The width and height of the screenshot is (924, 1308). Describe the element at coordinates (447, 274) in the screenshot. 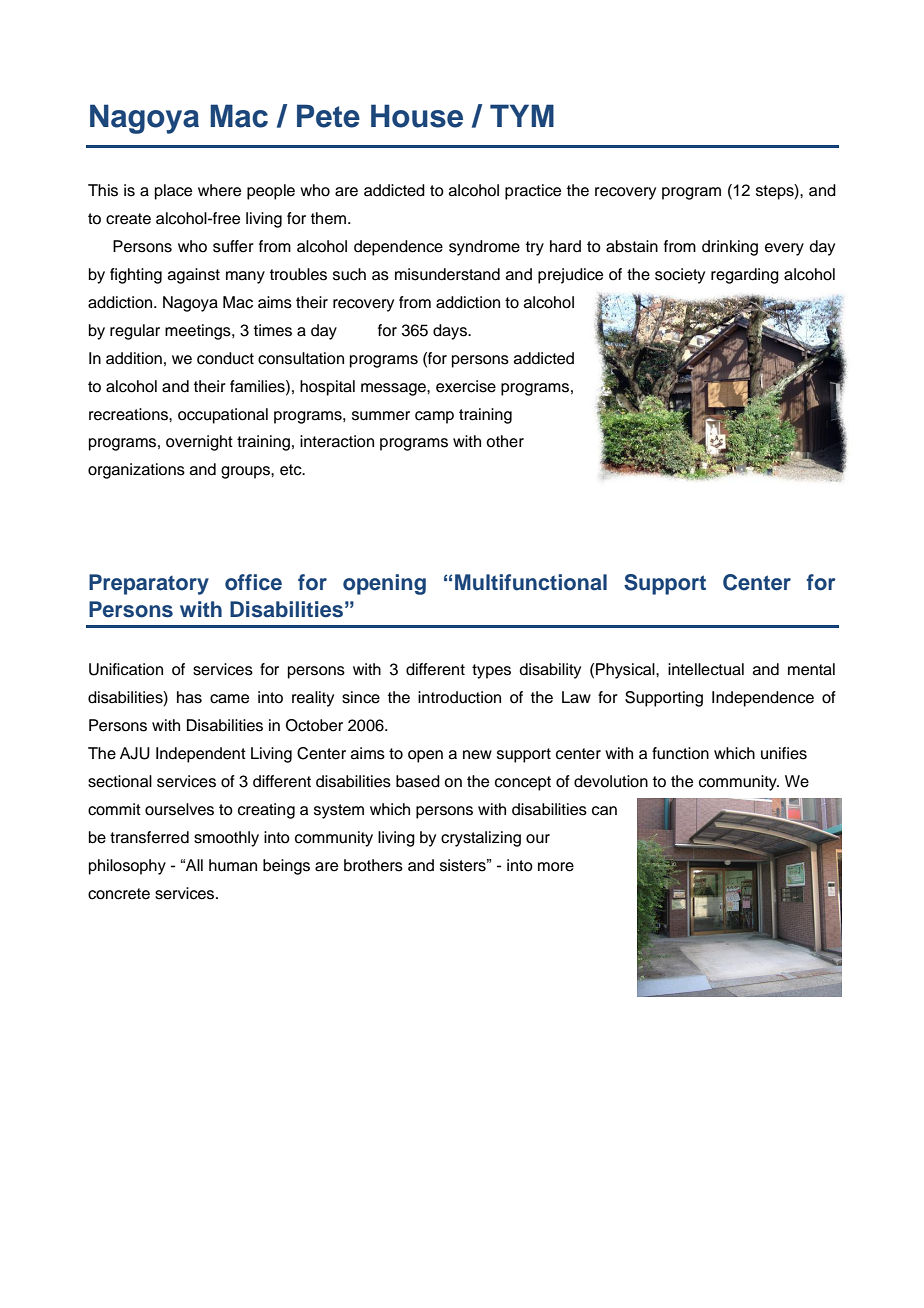

I see `misunderstand` at that location.
